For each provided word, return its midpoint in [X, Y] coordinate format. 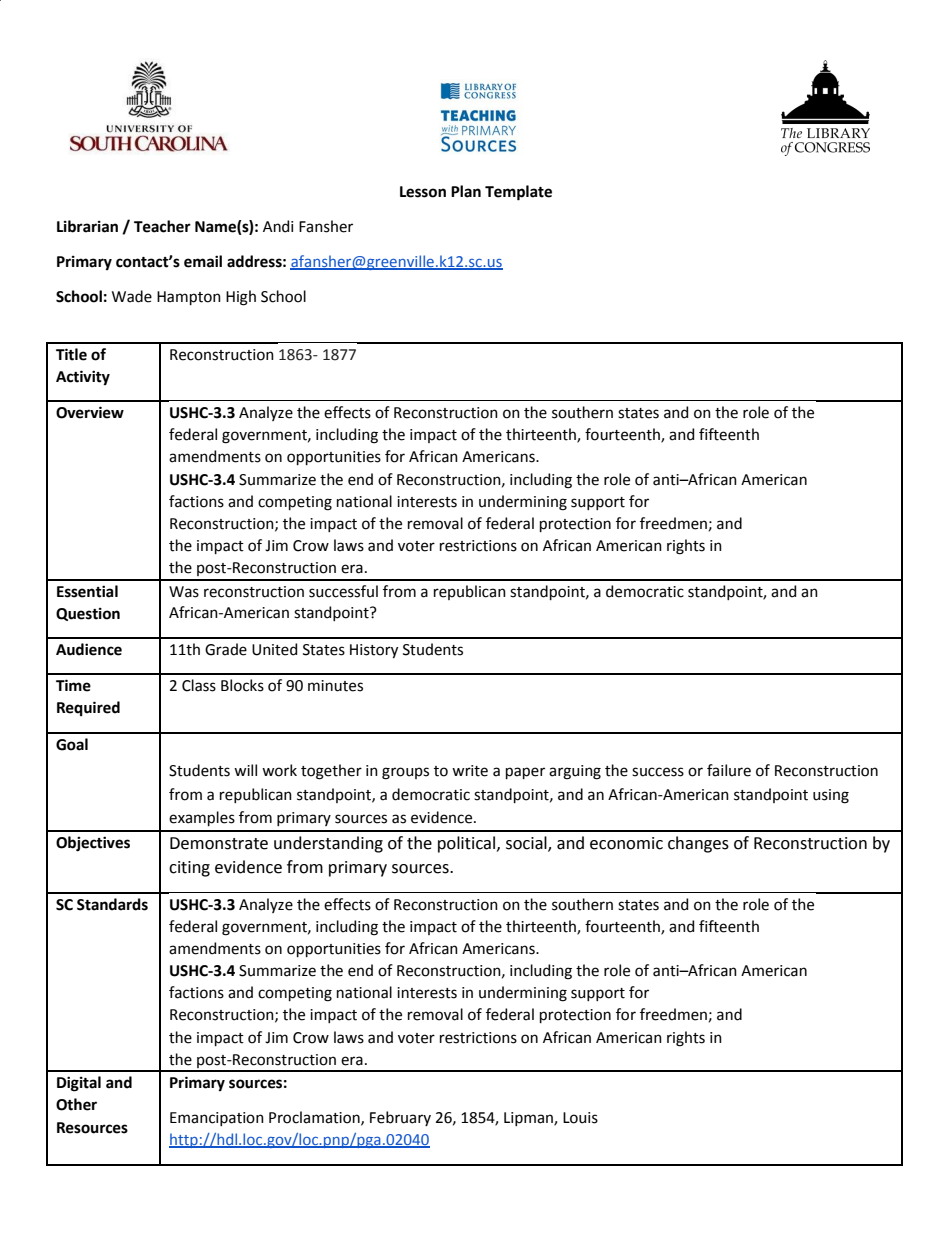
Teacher [162, 226]
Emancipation [217, 1119]
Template [518, 193]
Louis [580, 1118]
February [400, 1118]
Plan [466, 191]
